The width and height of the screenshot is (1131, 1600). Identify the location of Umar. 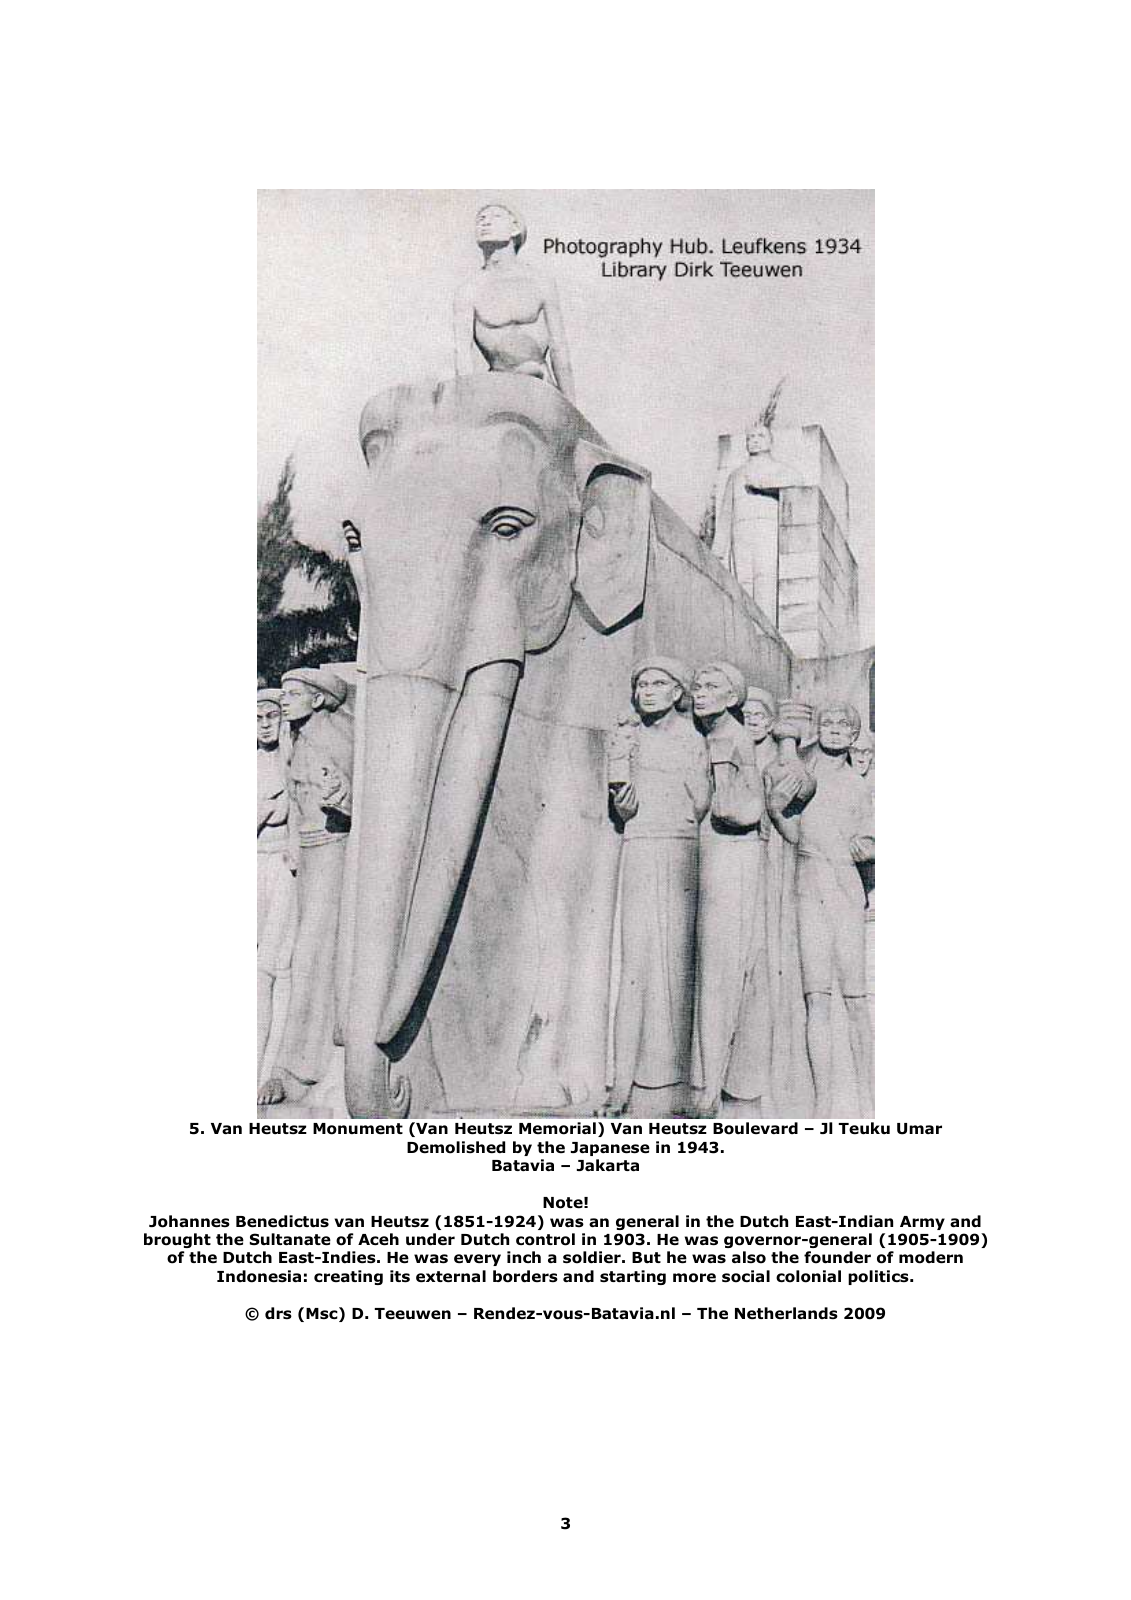
(919, 1129).
